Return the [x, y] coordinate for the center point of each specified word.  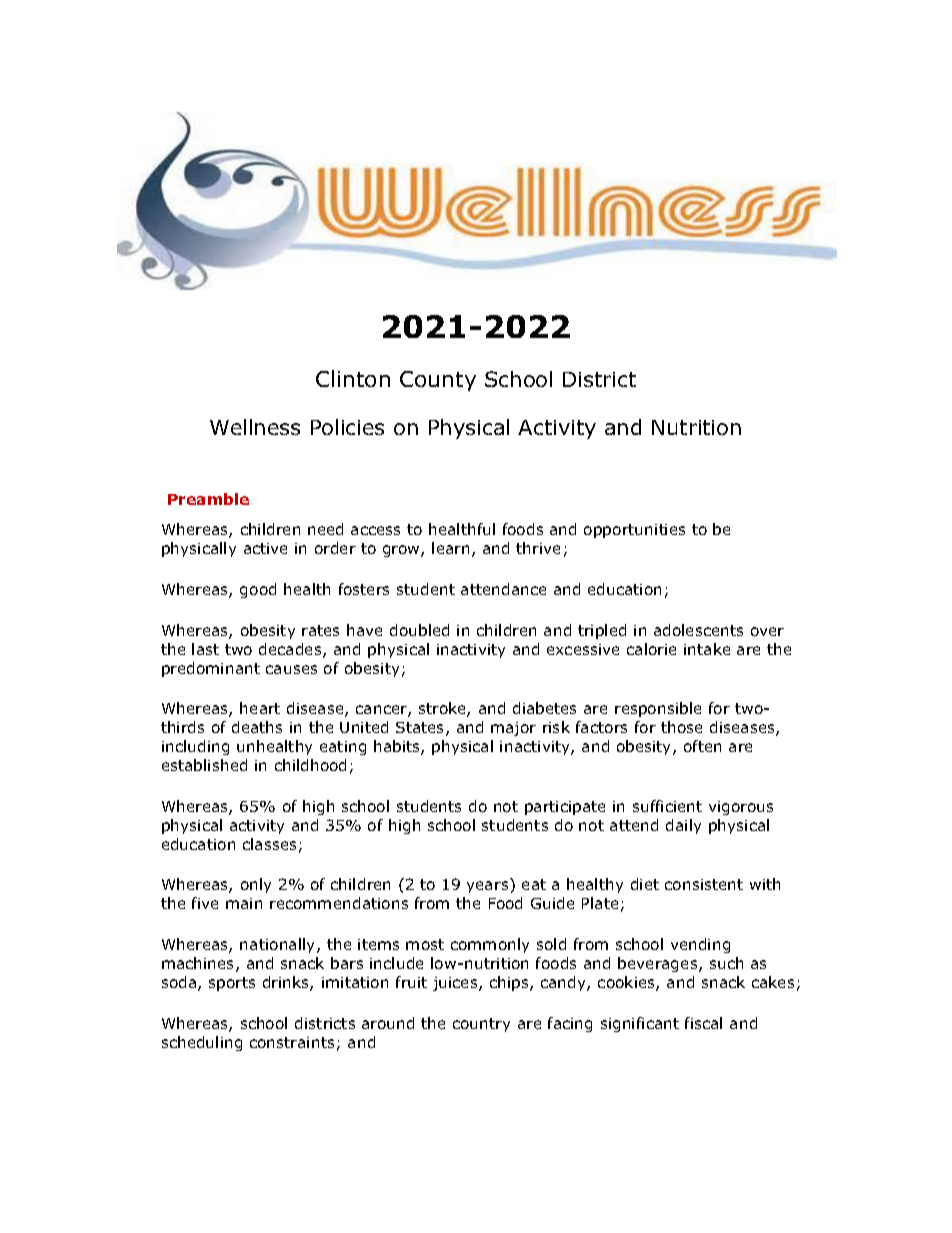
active [265, 548]
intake [707, 649]
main [244, 903]
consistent [704, 884]
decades [291, 650]
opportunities [634, 531]
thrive [538, 548]
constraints [292, 1042]
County [438, 381]
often [702, 746]
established [204, 765]
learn [450, 548]
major [513, 729]
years [487, 887]
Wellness [255, 427]
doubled [419, 630]
